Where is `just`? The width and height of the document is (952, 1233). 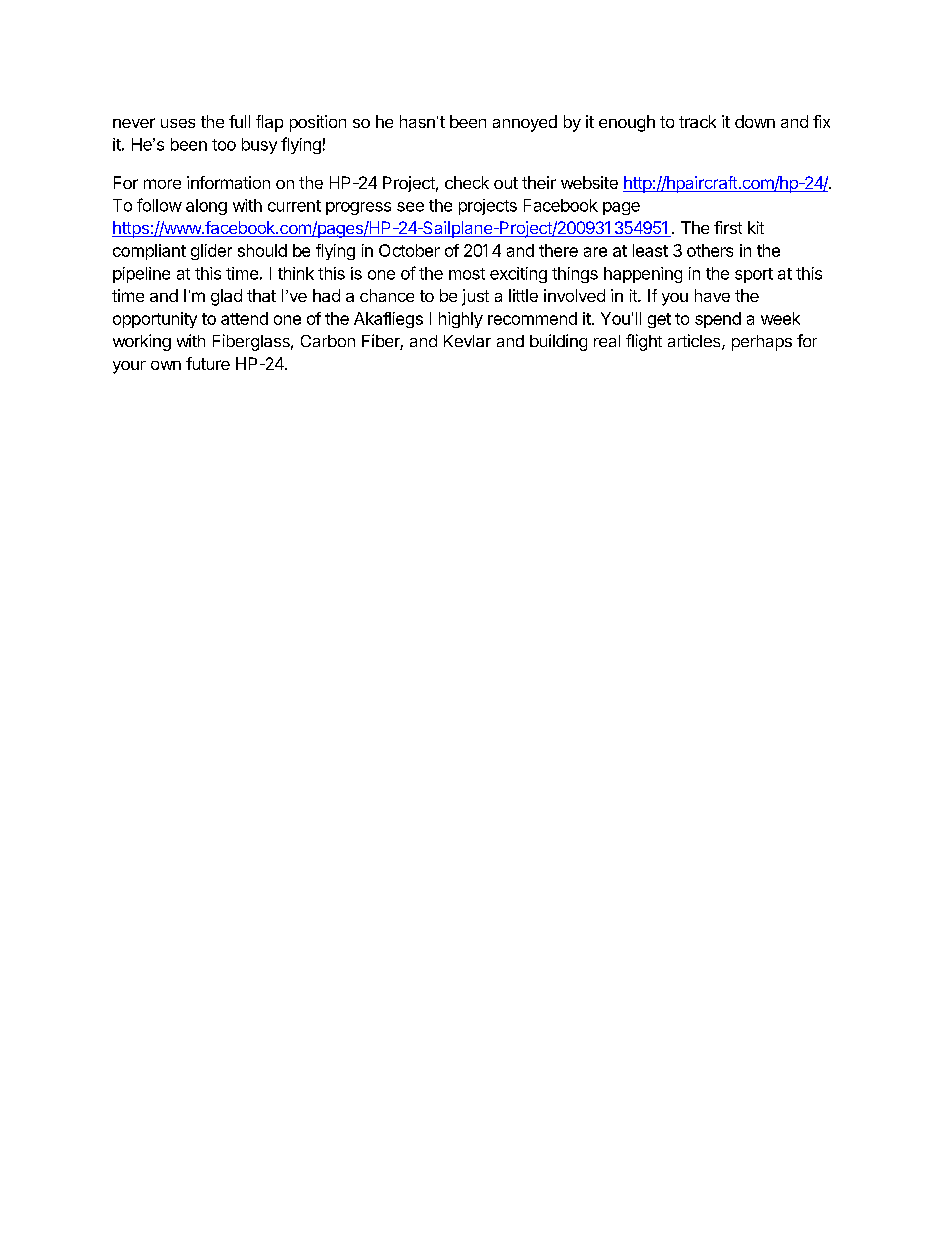
just is located at coordinates (475, 297).
